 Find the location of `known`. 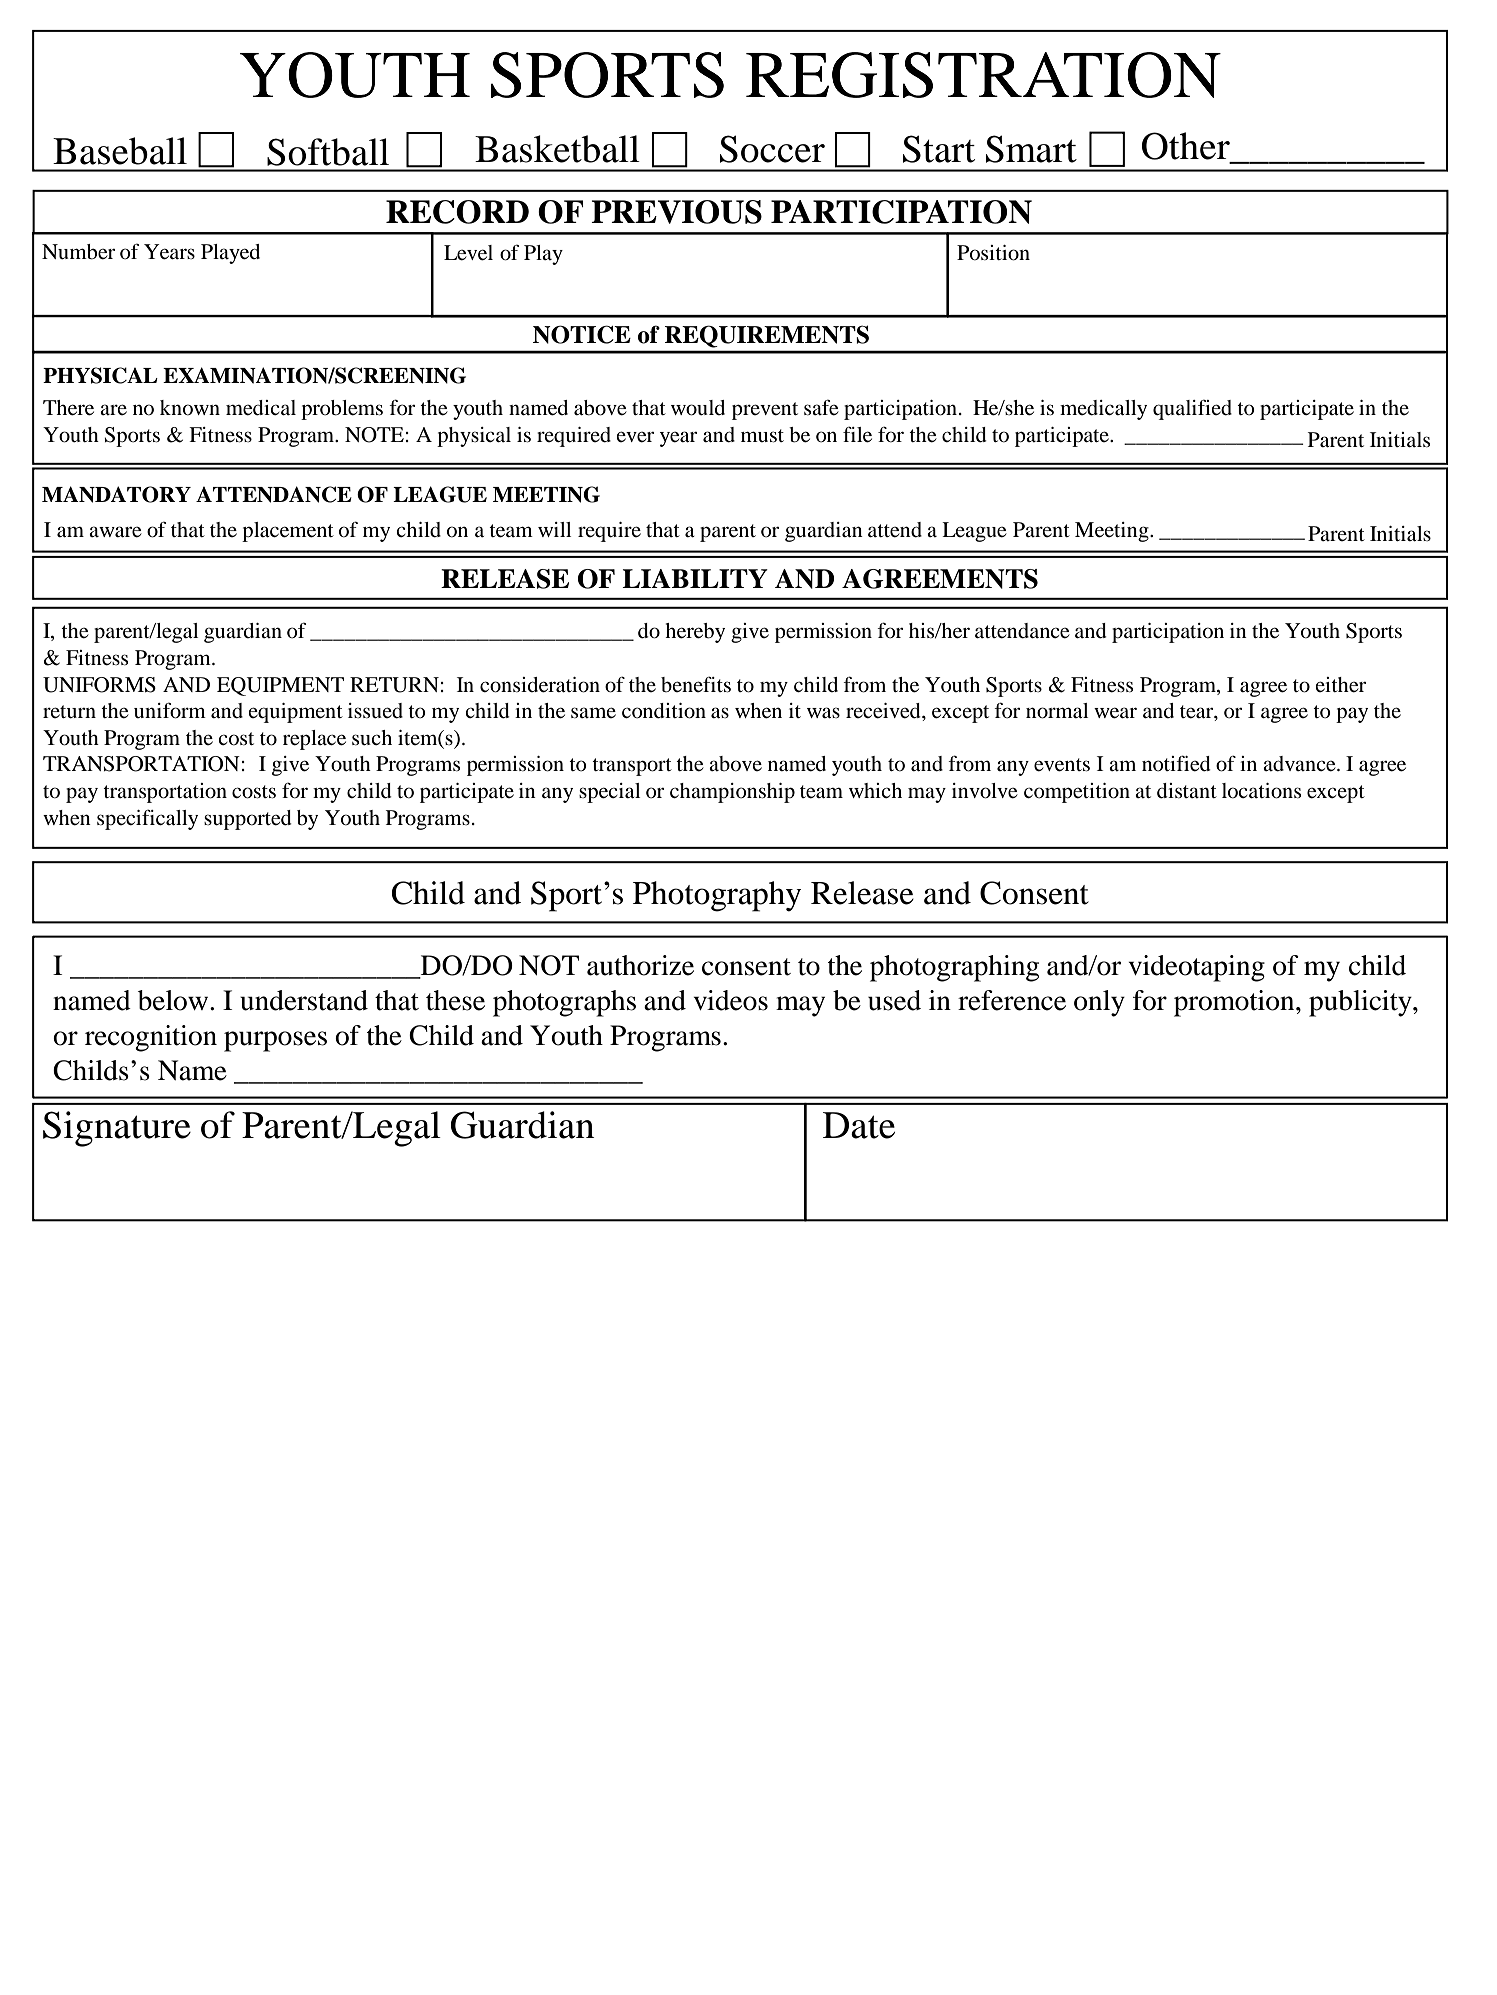

known is located at coordinates (190, 408).
